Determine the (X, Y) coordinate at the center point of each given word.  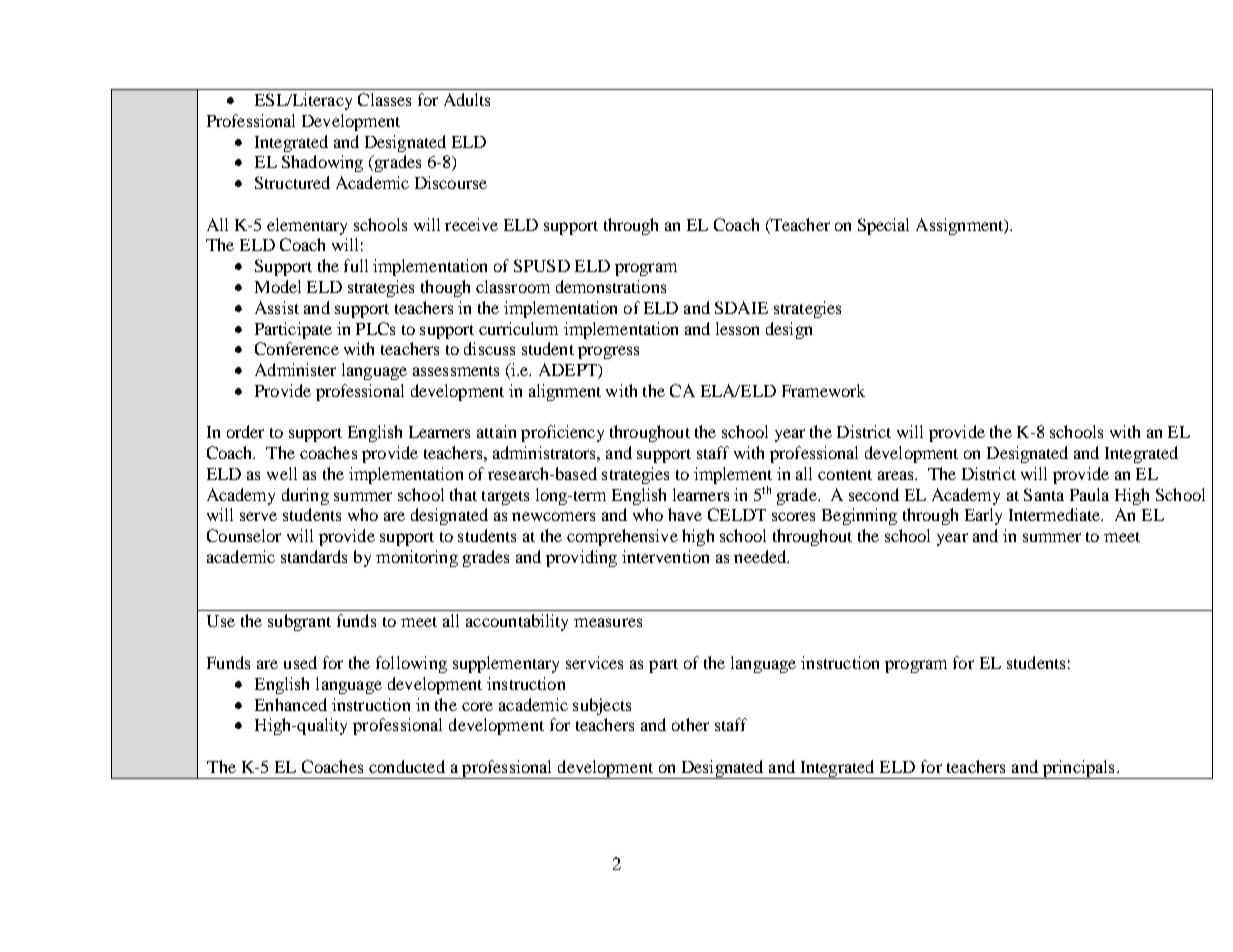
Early (983, 516)
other (690, 724)
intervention (665, 556)
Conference (297, 348)
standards (314, 556)
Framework (823, 390)
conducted (407, 766)
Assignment (961, 226)
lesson (737, 328)
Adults (467, 99)
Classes (384, 99)
